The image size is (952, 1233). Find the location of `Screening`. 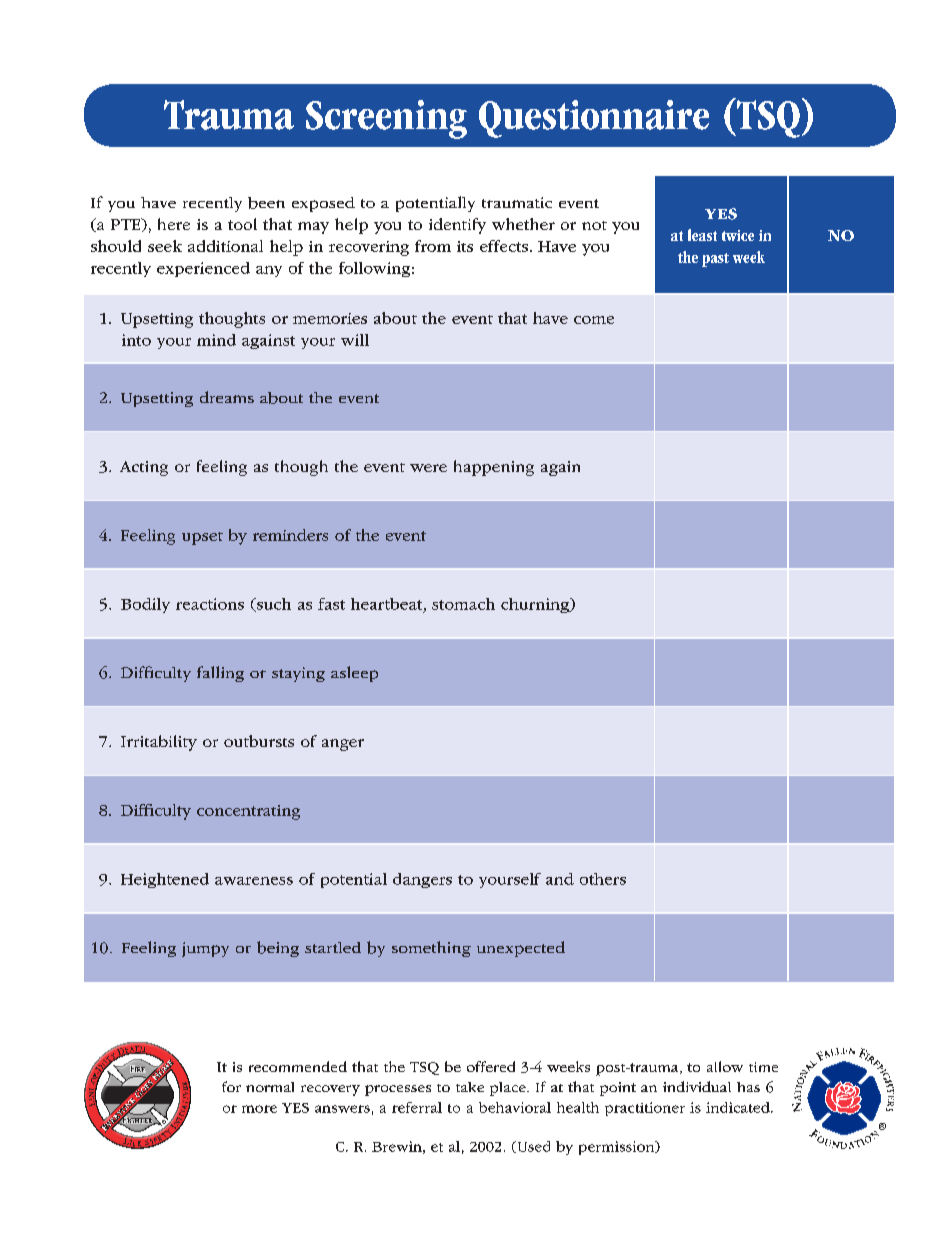

Screening is located at coordinates (386, 119).
